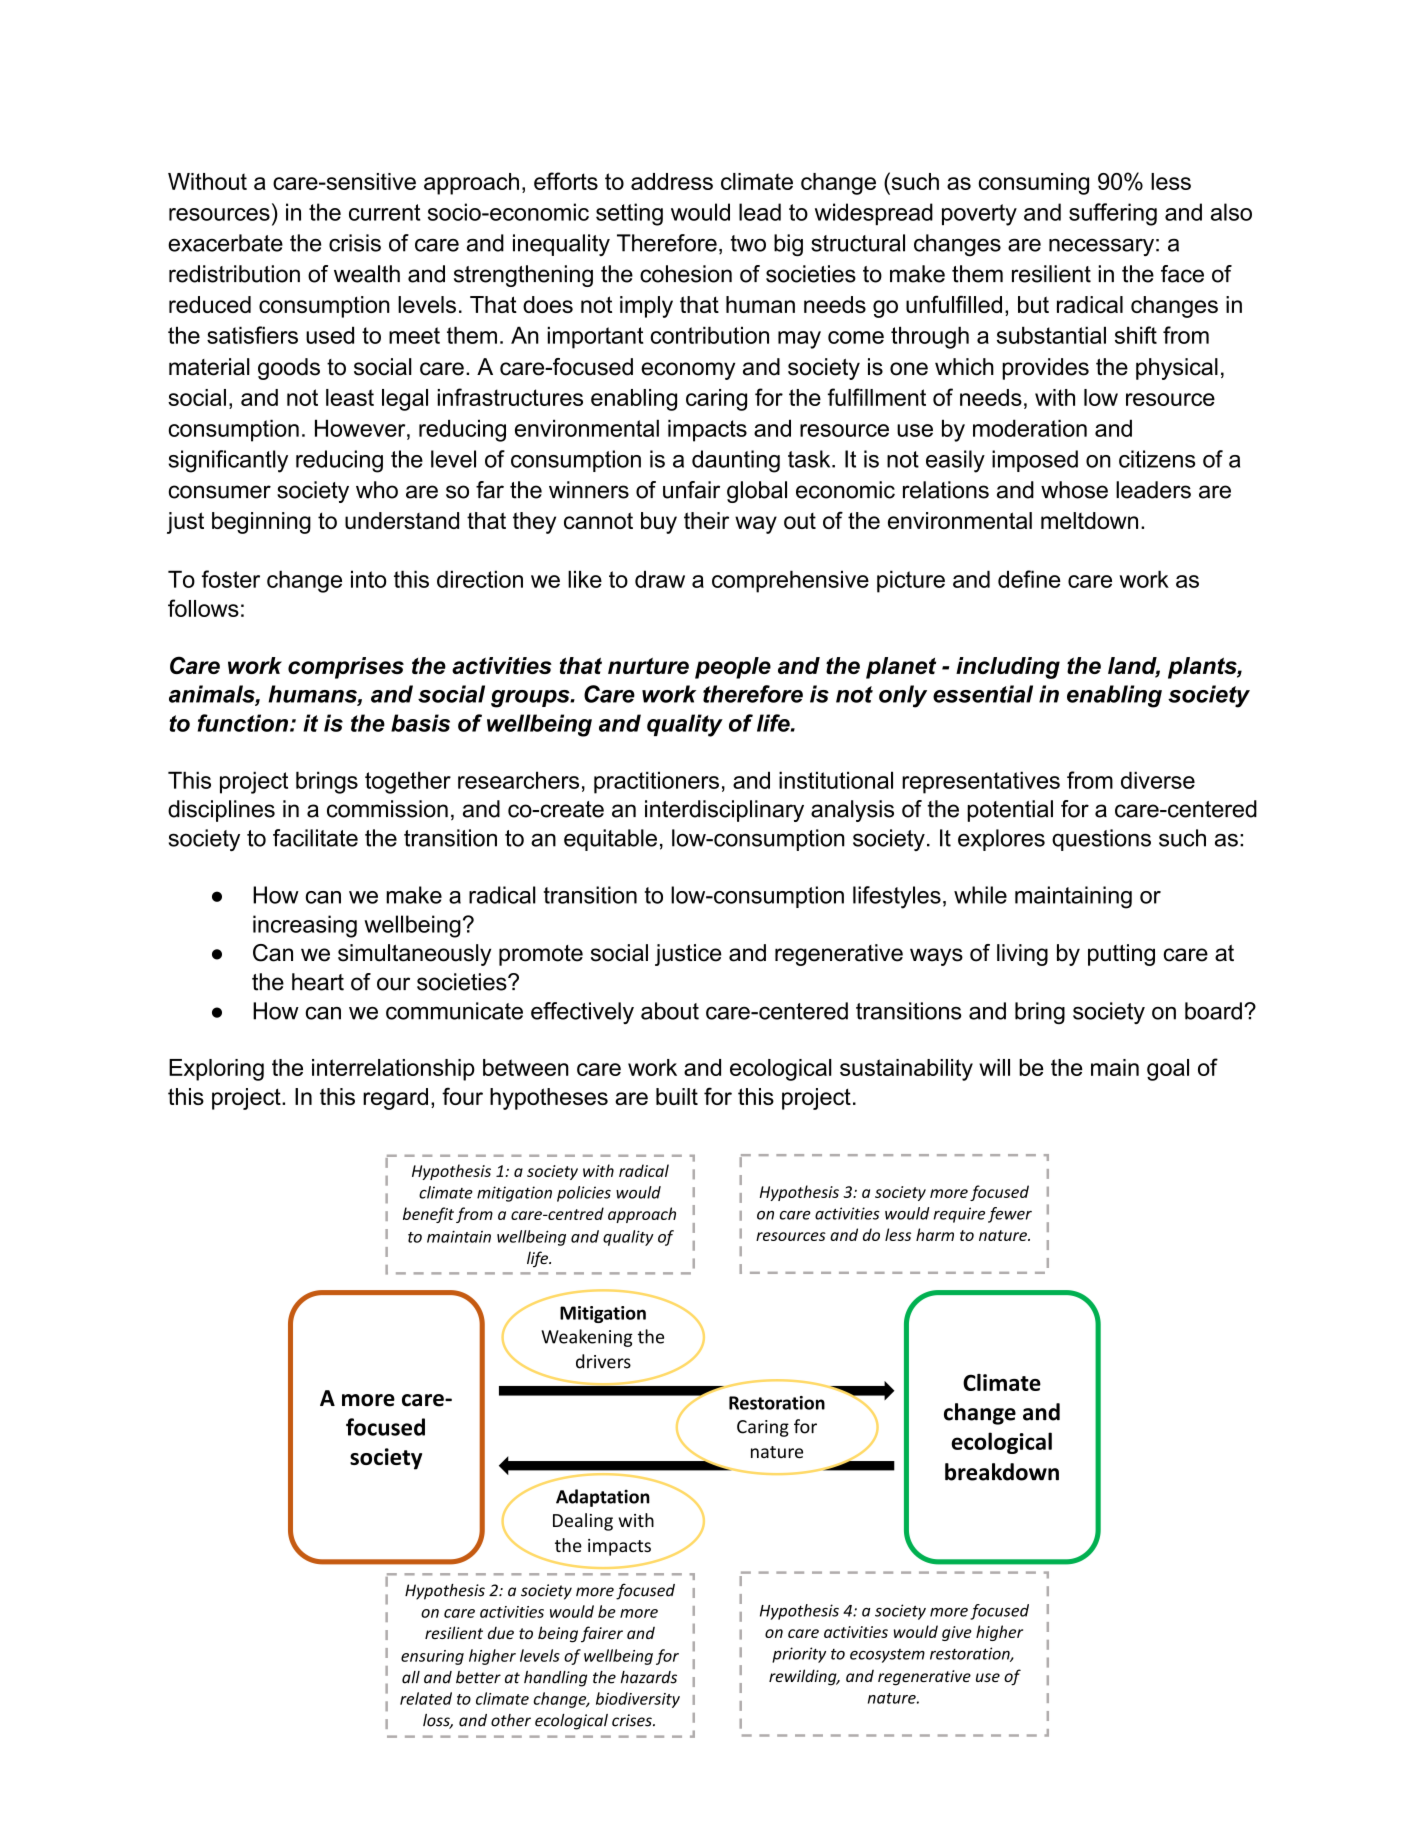 Image resolution: width=1427 pixels, height=1847 pixels. I want to click on all, so click(411, 1677).
